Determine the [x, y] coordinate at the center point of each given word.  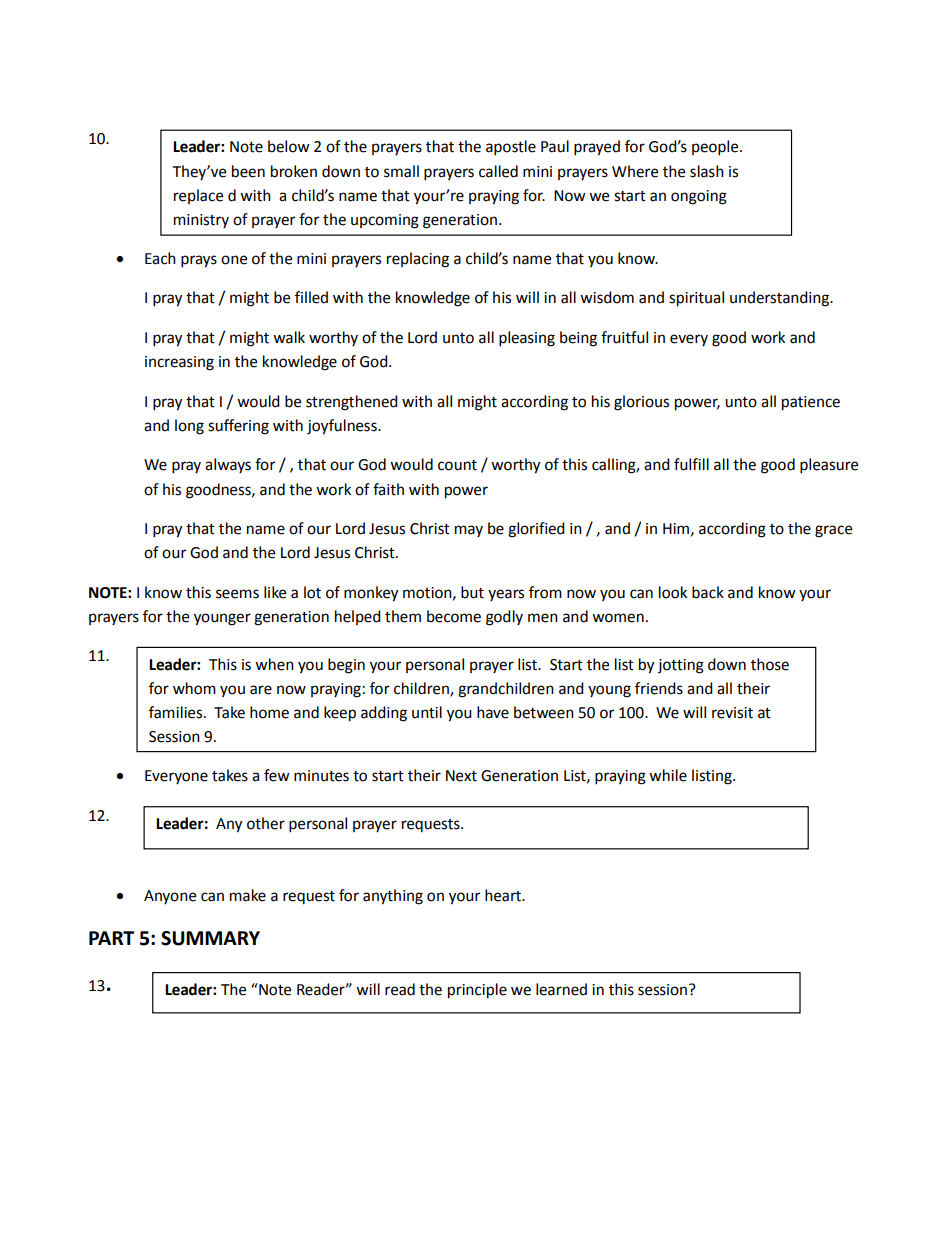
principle [477, 991]
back [708, 592]
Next [461, 776]
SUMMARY [210, 938]
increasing [179, 363]
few [277, 775]
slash [707, 171]
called [498, 171]
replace [198, 196]
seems [237, 594]
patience [811, 403]
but [472, 592]
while [668, 775]
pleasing [527, 339]
